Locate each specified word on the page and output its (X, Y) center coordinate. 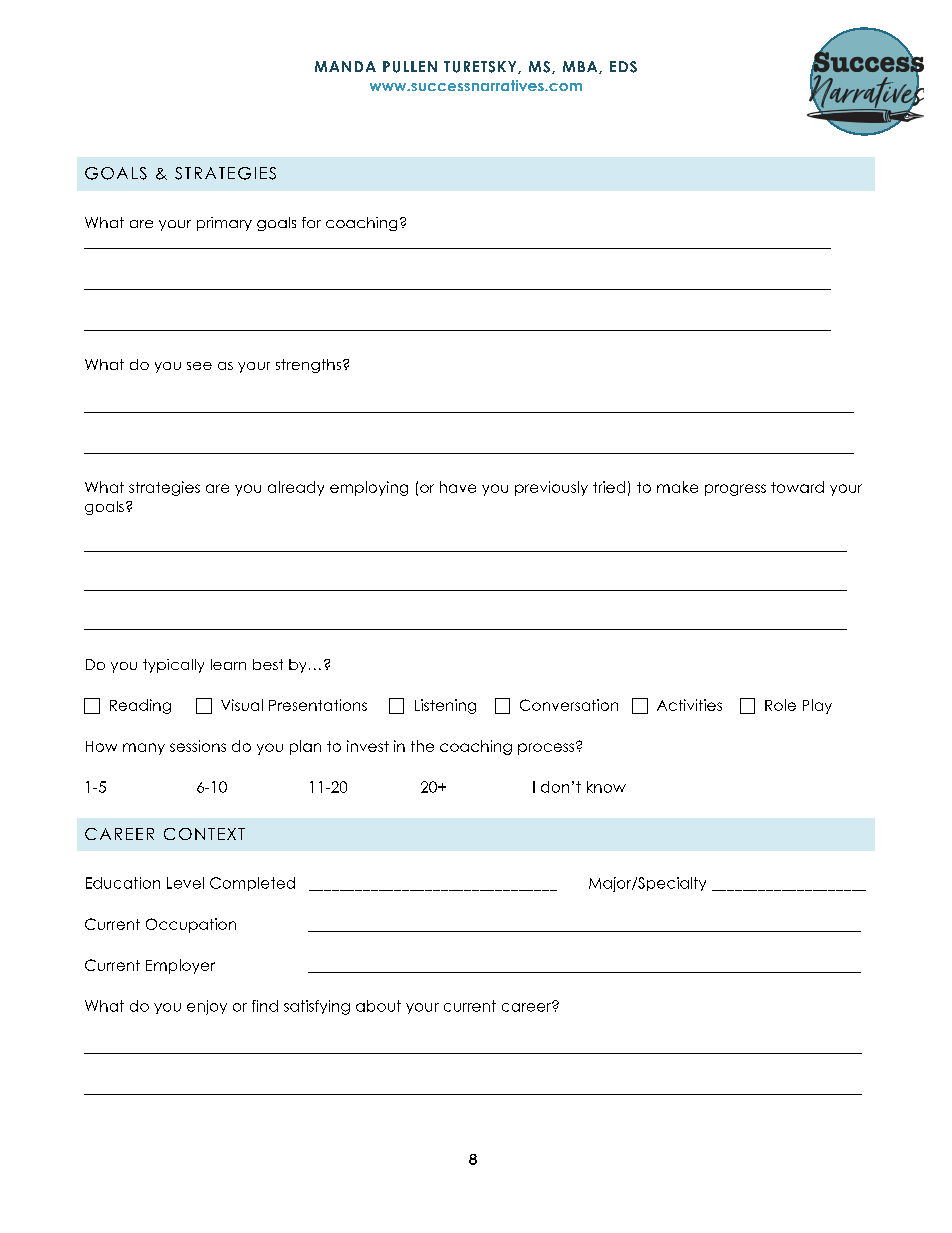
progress (735, 490)
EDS (623, 67)
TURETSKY (481, 67)
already (296, 488)
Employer (180, 966)
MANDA (345, 66)
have (458, 487)
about (378, 1006)
